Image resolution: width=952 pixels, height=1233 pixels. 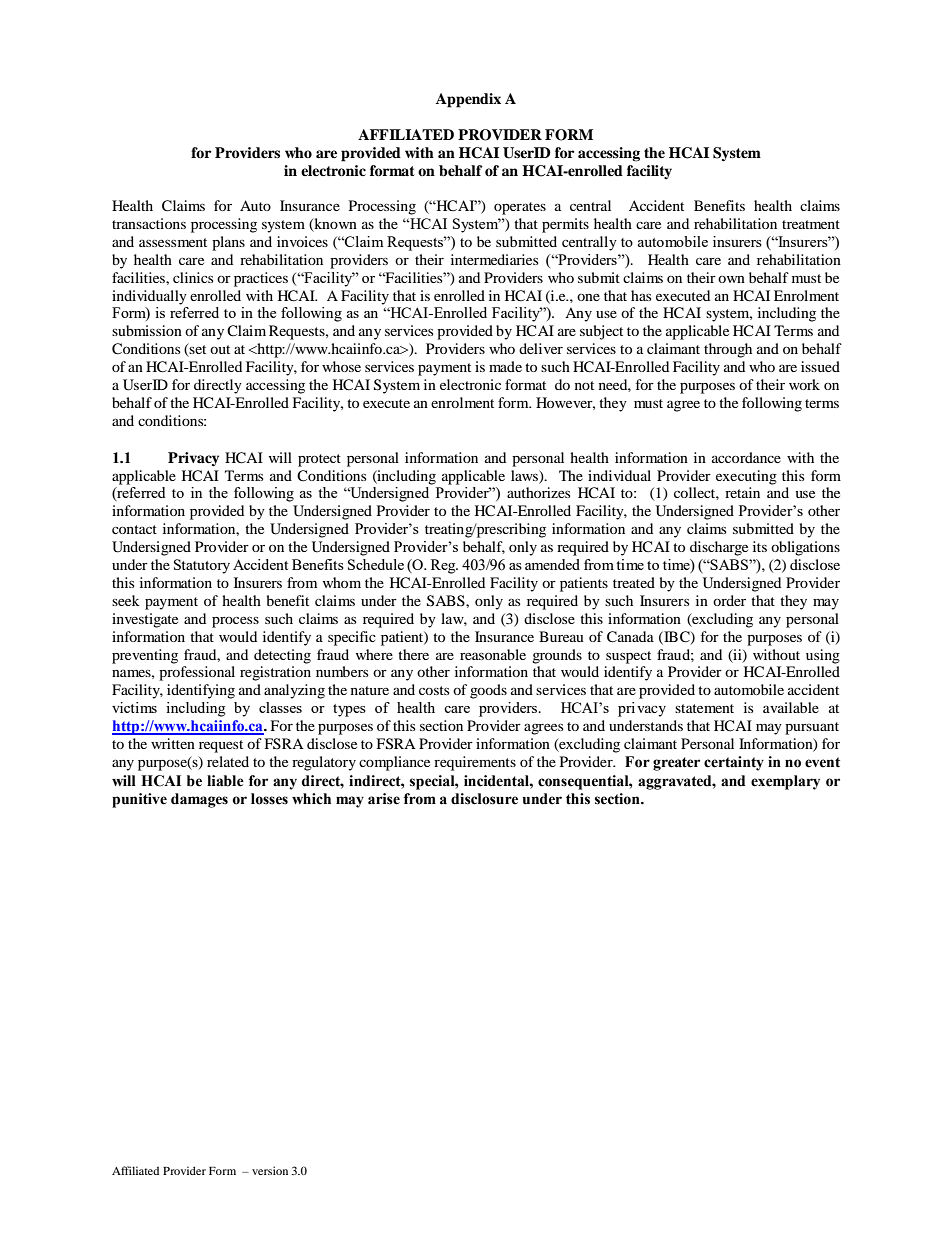 What do you see at coordinates (197, 673) in the screenshot?
I see `professional` at bounding box center [197, 673].
